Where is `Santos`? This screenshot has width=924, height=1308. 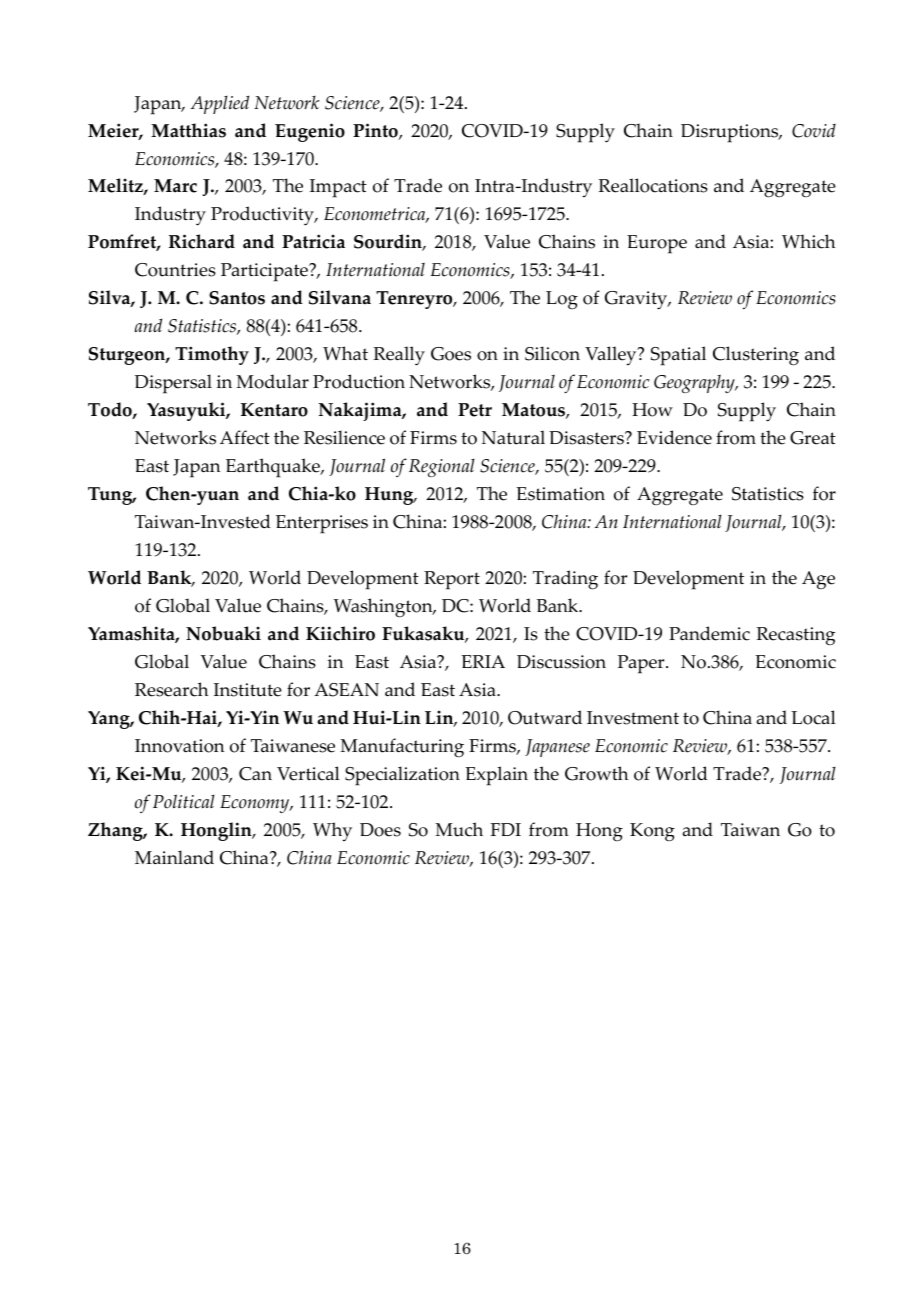
Santos is located at coordinates (237, 298).
